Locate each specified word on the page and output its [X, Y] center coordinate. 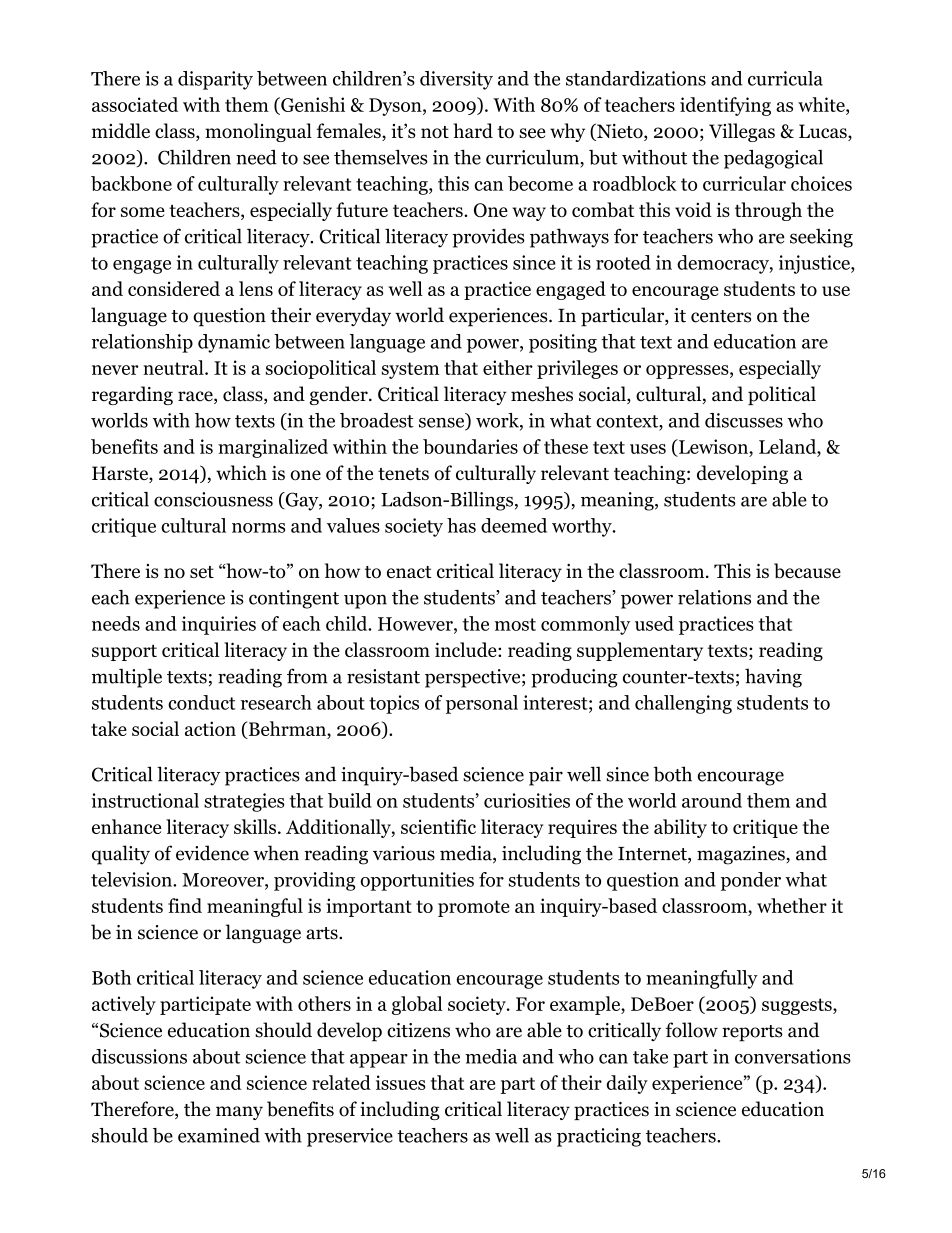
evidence [212, 853]
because [807, 571]
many [239, 1113]
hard [473, 130]
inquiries [219, 625]
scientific [438, 826]
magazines [742, 855]
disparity [215, 80]
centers [721, 316]
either [508, 367]
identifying [725, 106]
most [515, 624]
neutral [174, 367]
